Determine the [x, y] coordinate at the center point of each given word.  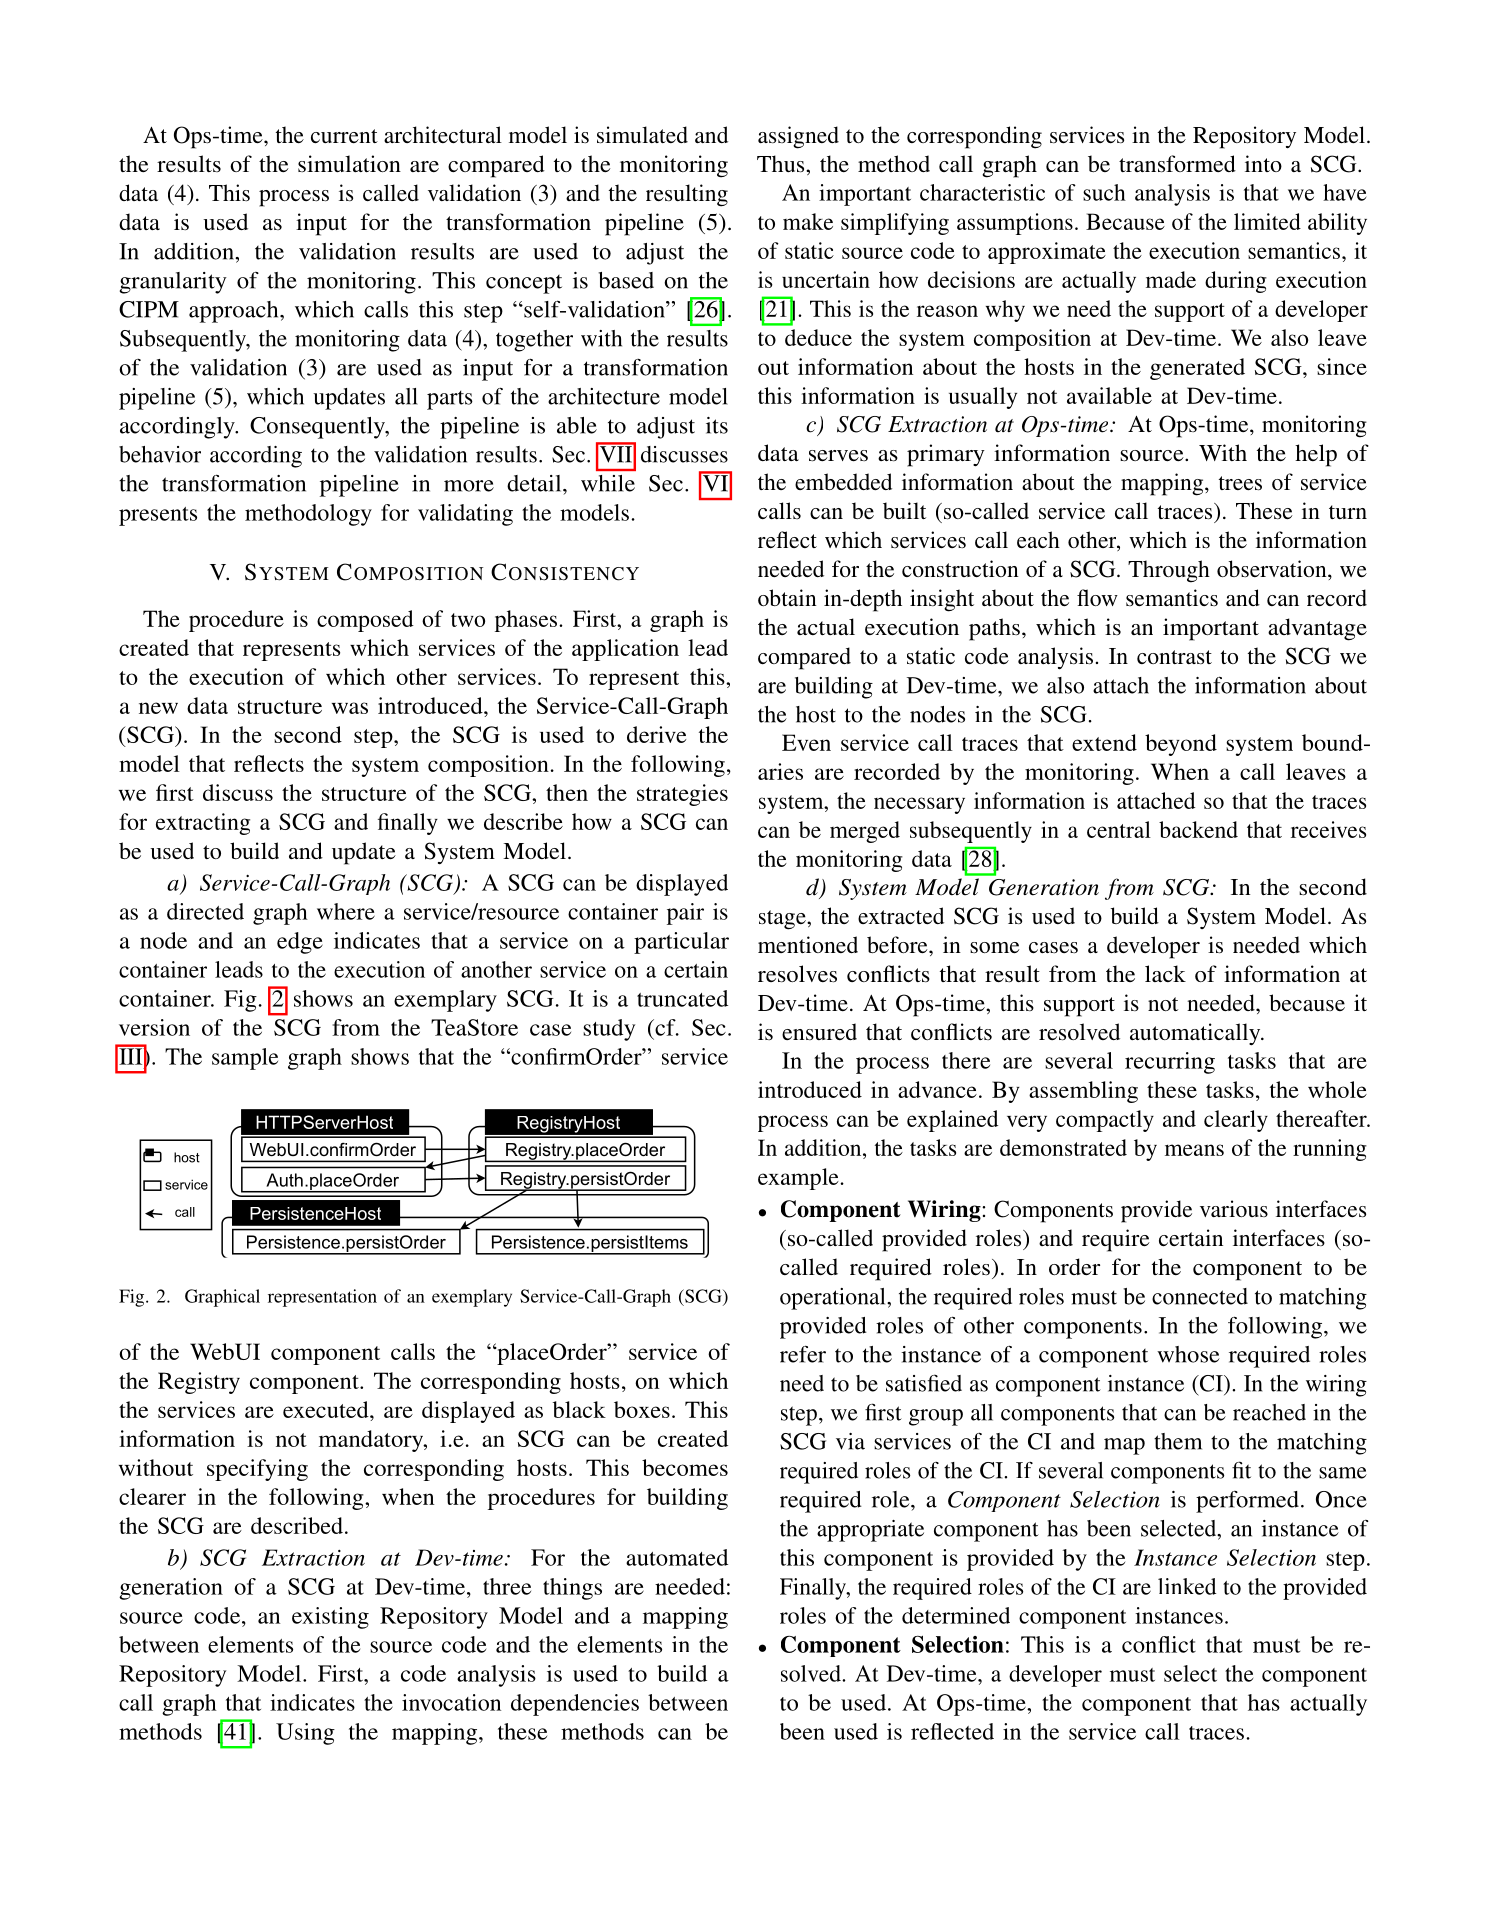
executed [327, 1409]
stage [783, 920]
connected [1200, 1296]
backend [1198, 829]
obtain [787, 597]
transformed [1177, 164]
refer [803, 1354]
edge [300, 943]
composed [365, 621]
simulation [349, 163]
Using [305, 1734]
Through [1169, 571]
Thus [782, 164]
